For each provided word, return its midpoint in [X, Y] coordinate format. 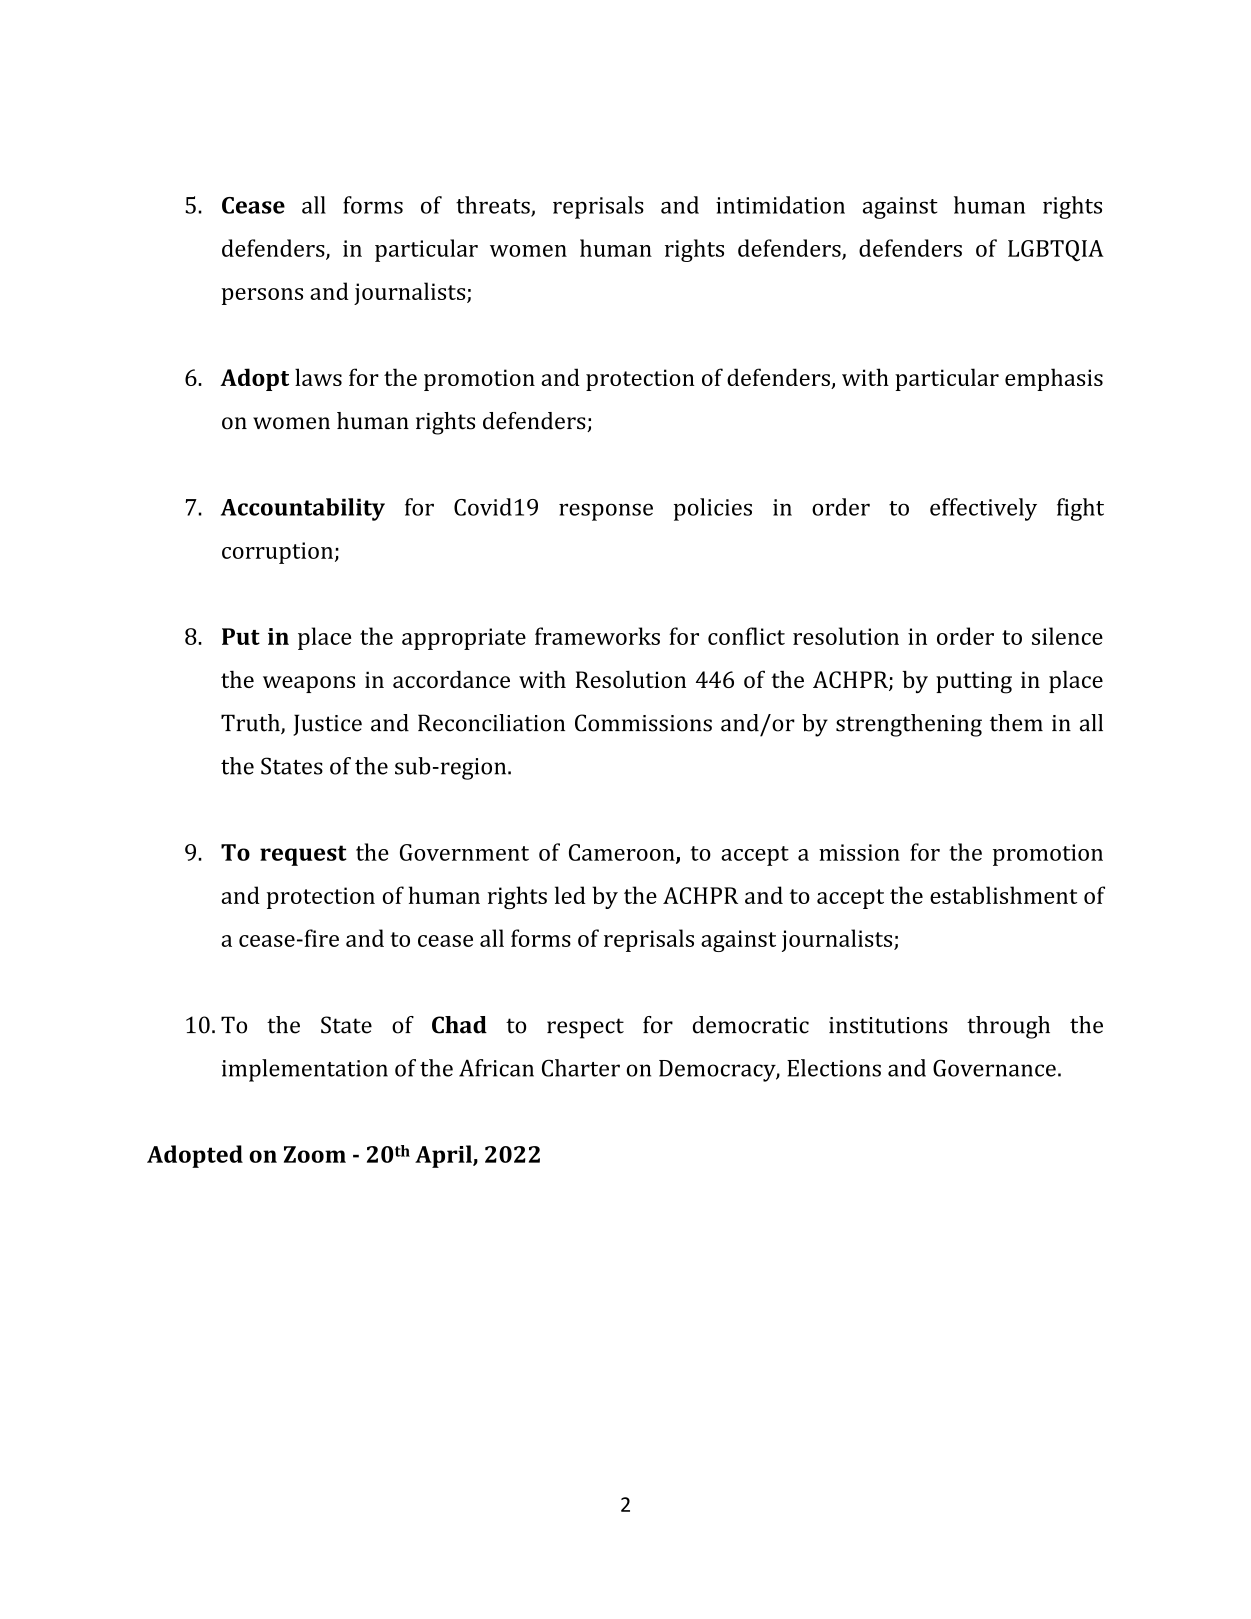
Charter [581, 1068]
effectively [983, 509]
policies [713, 509]
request [303, 855]
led [570, 895]
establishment [1003, 895]
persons [262, 296]
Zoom [315, 1154]
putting [974, 682]
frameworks [597, 636]
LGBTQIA [1056, 250]
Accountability [303, 509]
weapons [309, 684]
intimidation [780, 205]
